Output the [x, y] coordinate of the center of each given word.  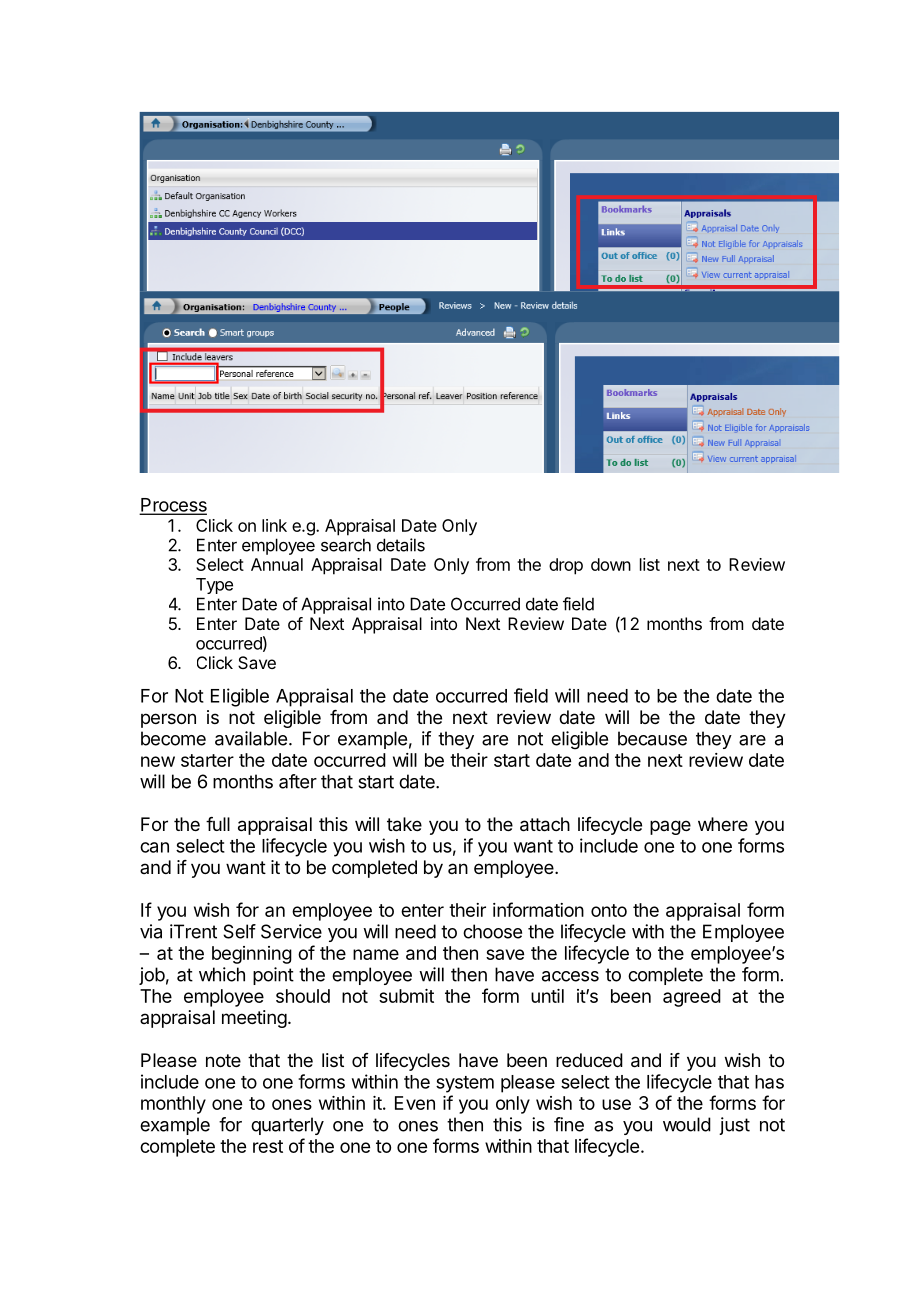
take [404, 824]
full [218, 824]
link [274, 525]
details [401, 545]
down [611, 564]
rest [268, 1146]
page [670, 827]
